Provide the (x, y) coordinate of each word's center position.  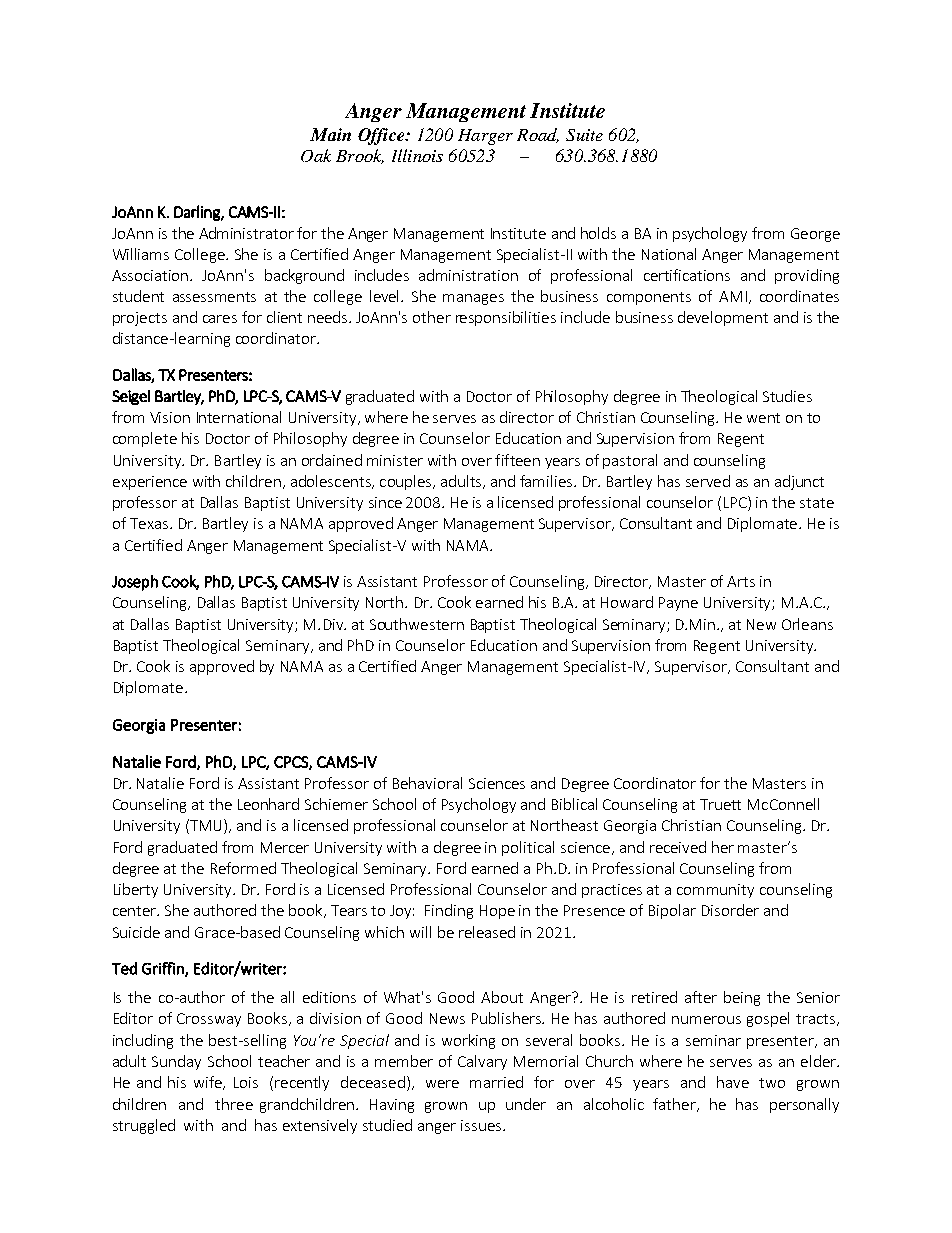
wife (209, 1083)
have (733, 1082)
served (708, 481)
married (496, 1082)
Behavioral (427, 783)
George (815, 235)
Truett (720, 804)
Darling (198, 213)
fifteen (517, 460)
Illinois (417, 155)
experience (150, 483)
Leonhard (268, 804)
